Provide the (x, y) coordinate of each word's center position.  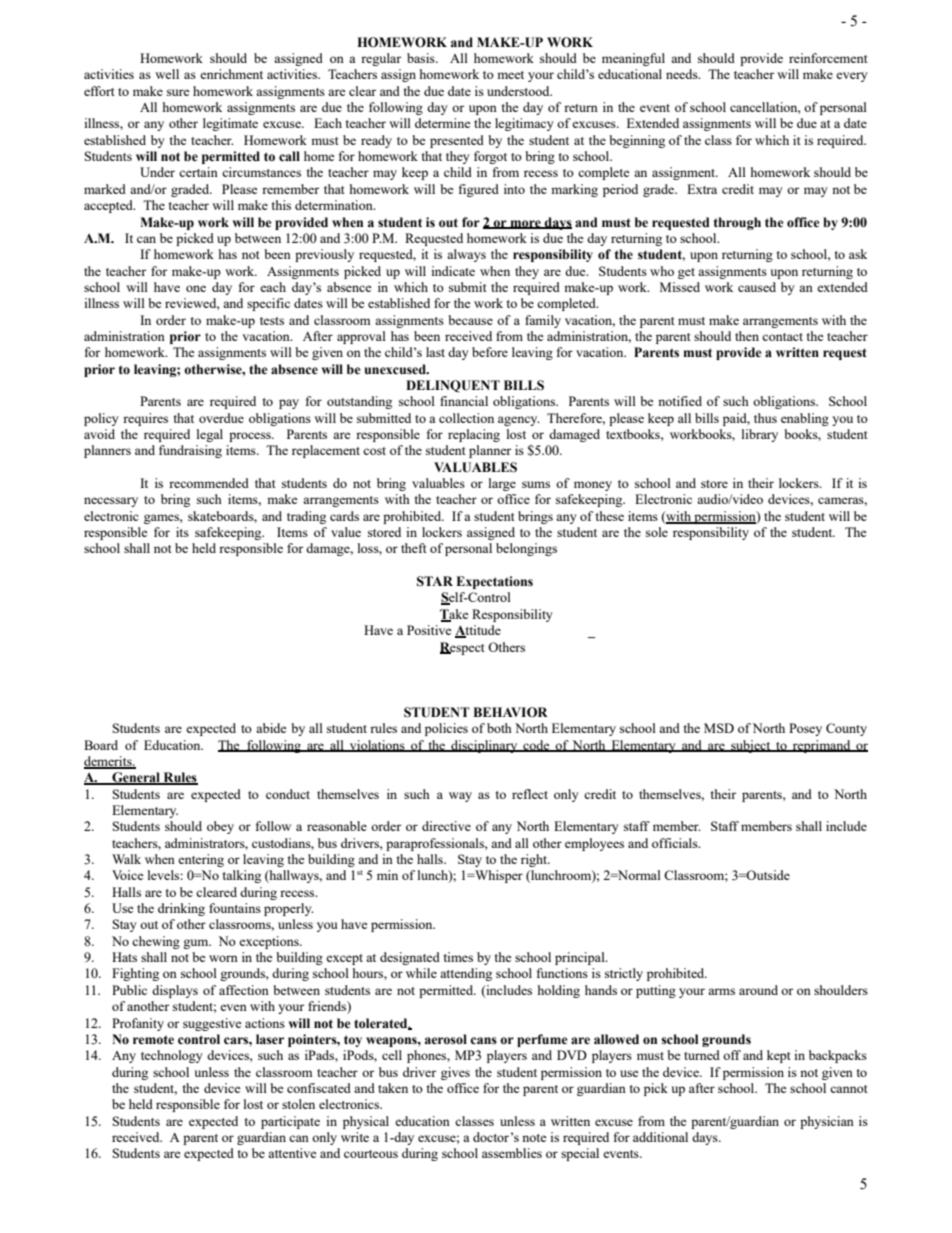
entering (201, 860)
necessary (111, 502)
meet (510, 75)
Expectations (494, 582)
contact (782, 337)
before (490, 352)
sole (657, 532)
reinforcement (828, 58)
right (535, 860)
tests (272, 321)
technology (172, 1056)
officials (676, 843)
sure (178, 92)
